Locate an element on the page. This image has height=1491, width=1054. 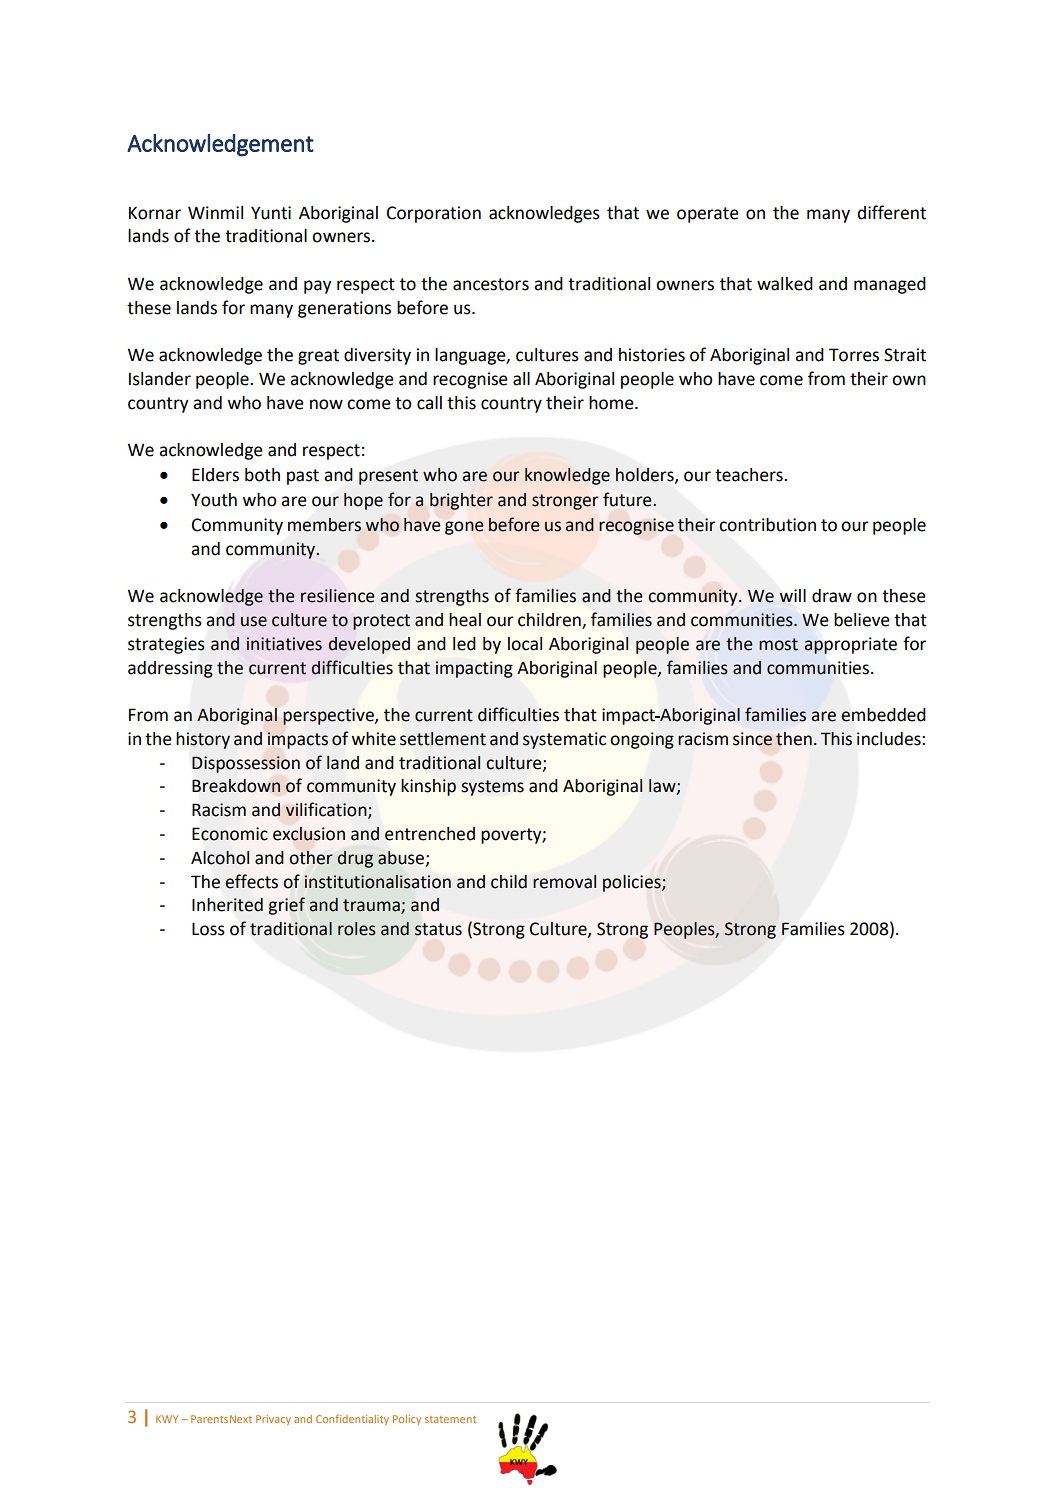
walked is located at coordinates (785, 284).
